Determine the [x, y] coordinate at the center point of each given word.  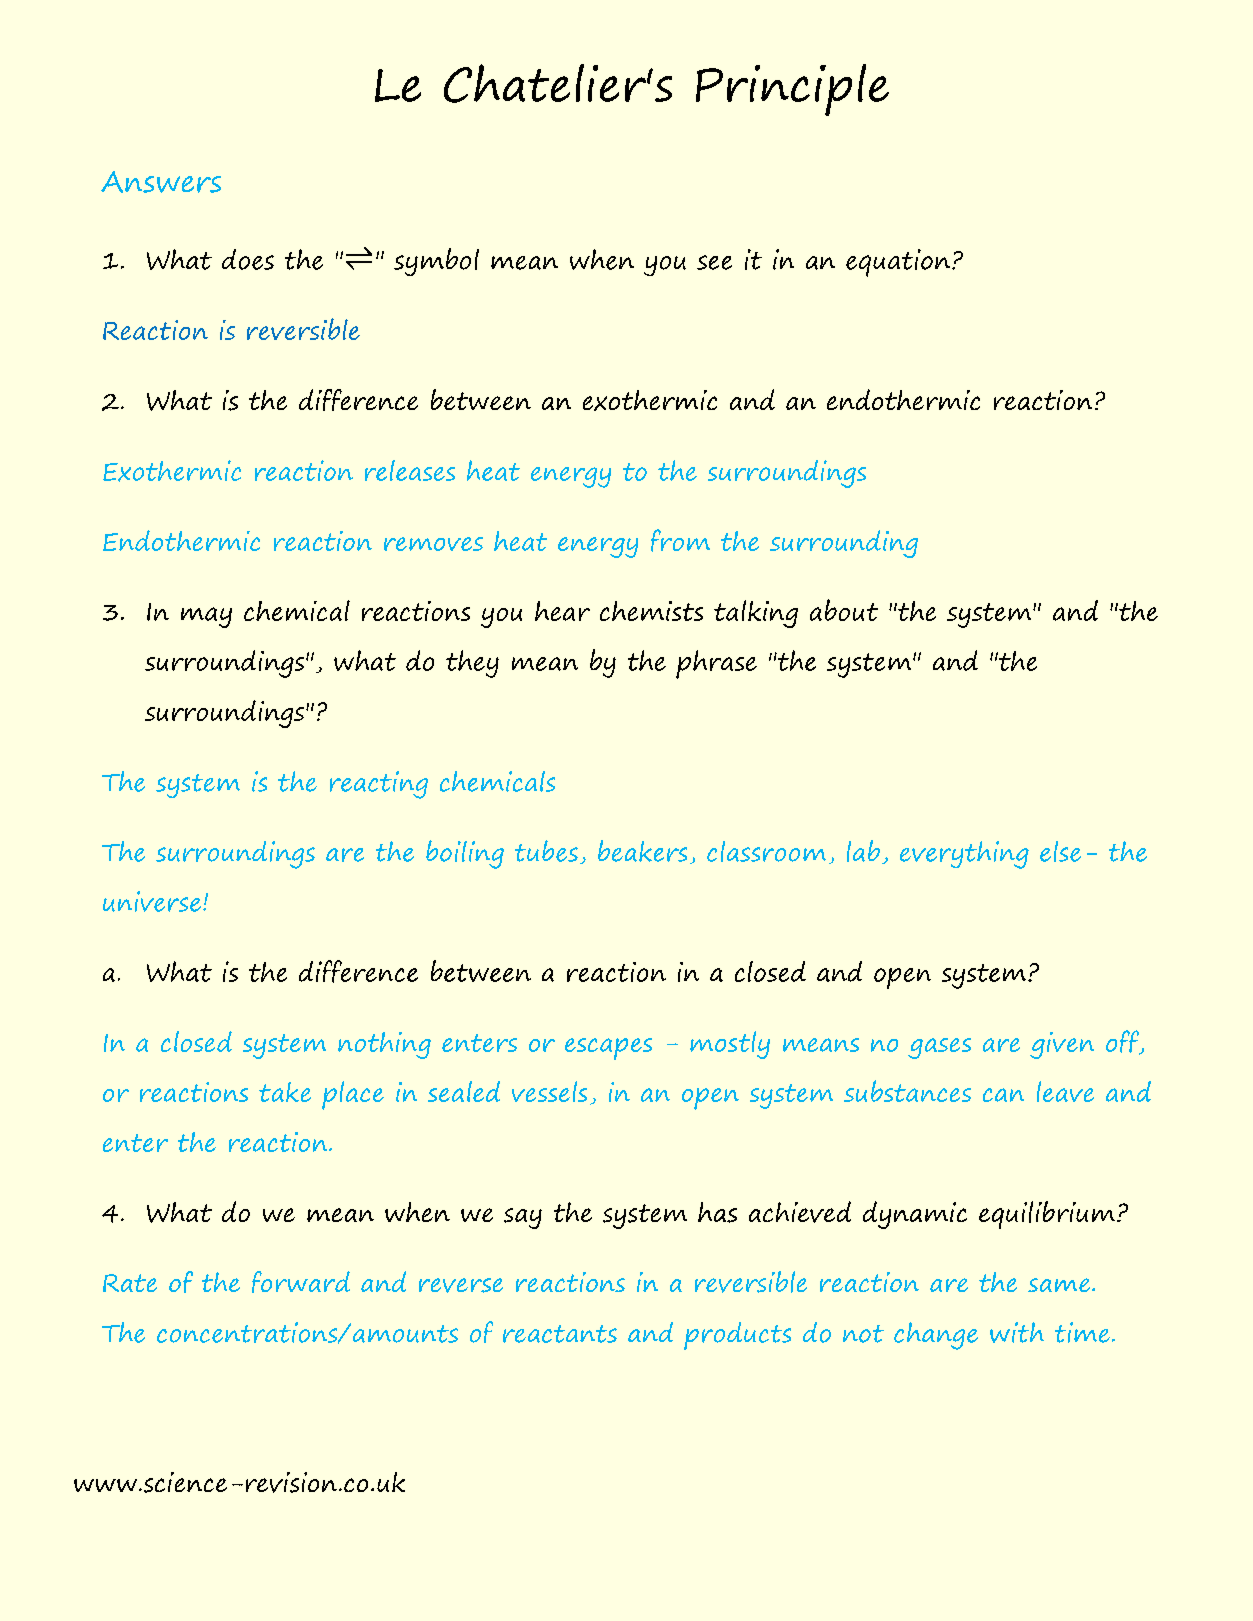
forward [301, 1282]
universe [152, 901]
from [680, 540]
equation [899, 263]
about [844, 610]
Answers [161, 182]
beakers [642, 851]
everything [964, 855]
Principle [792, 90]
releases [410, 470]
